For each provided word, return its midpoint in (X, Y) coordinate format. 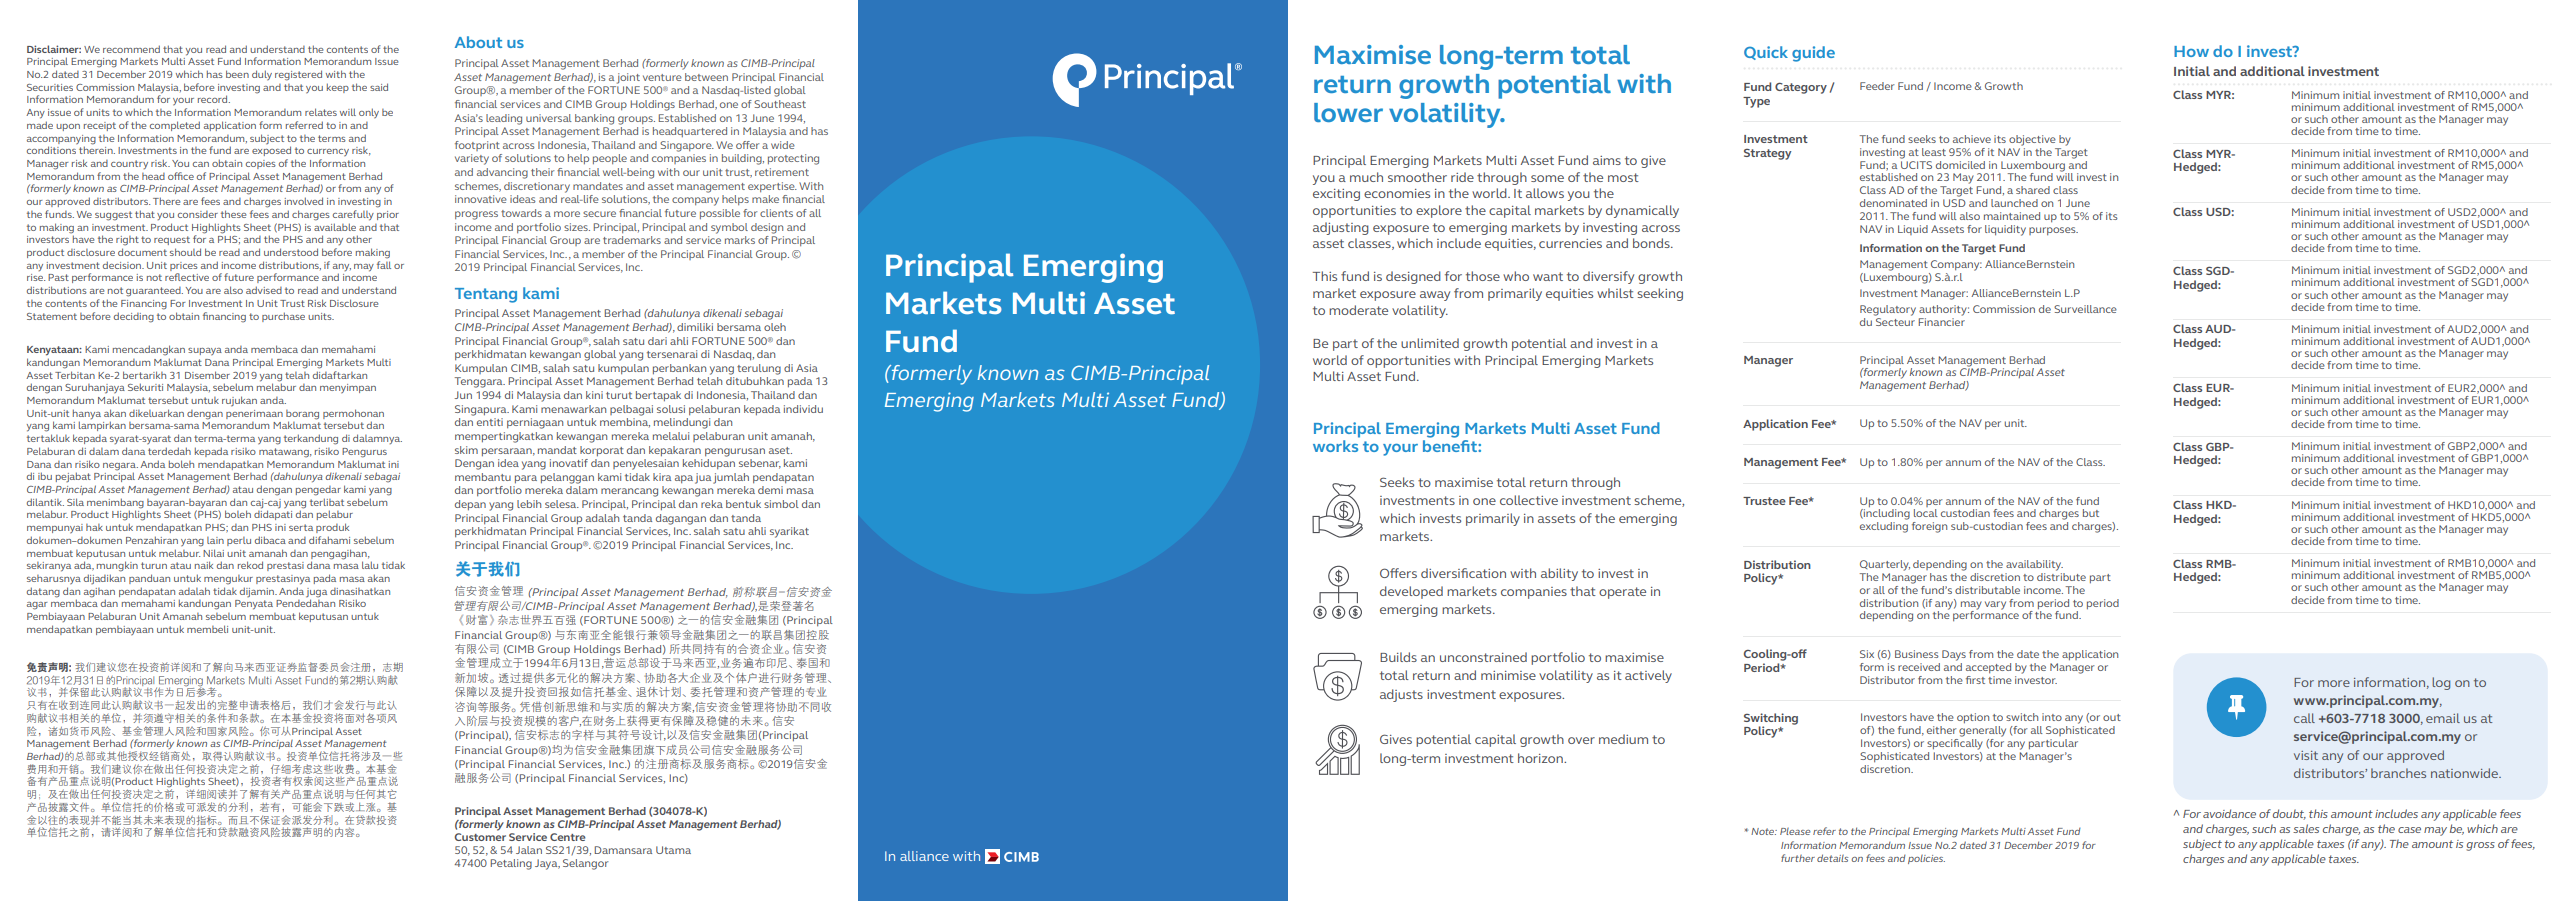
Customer (480, 837)
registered (298, 75)
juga (316, 593)
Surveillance (2085, 309)
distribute (2061, 575)
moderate (1358, 310)
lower (1348, 112)
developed (1411, 592)
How (2191, 51)
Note (1764, 831)
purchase (283, 317)
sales (2306, 828)
